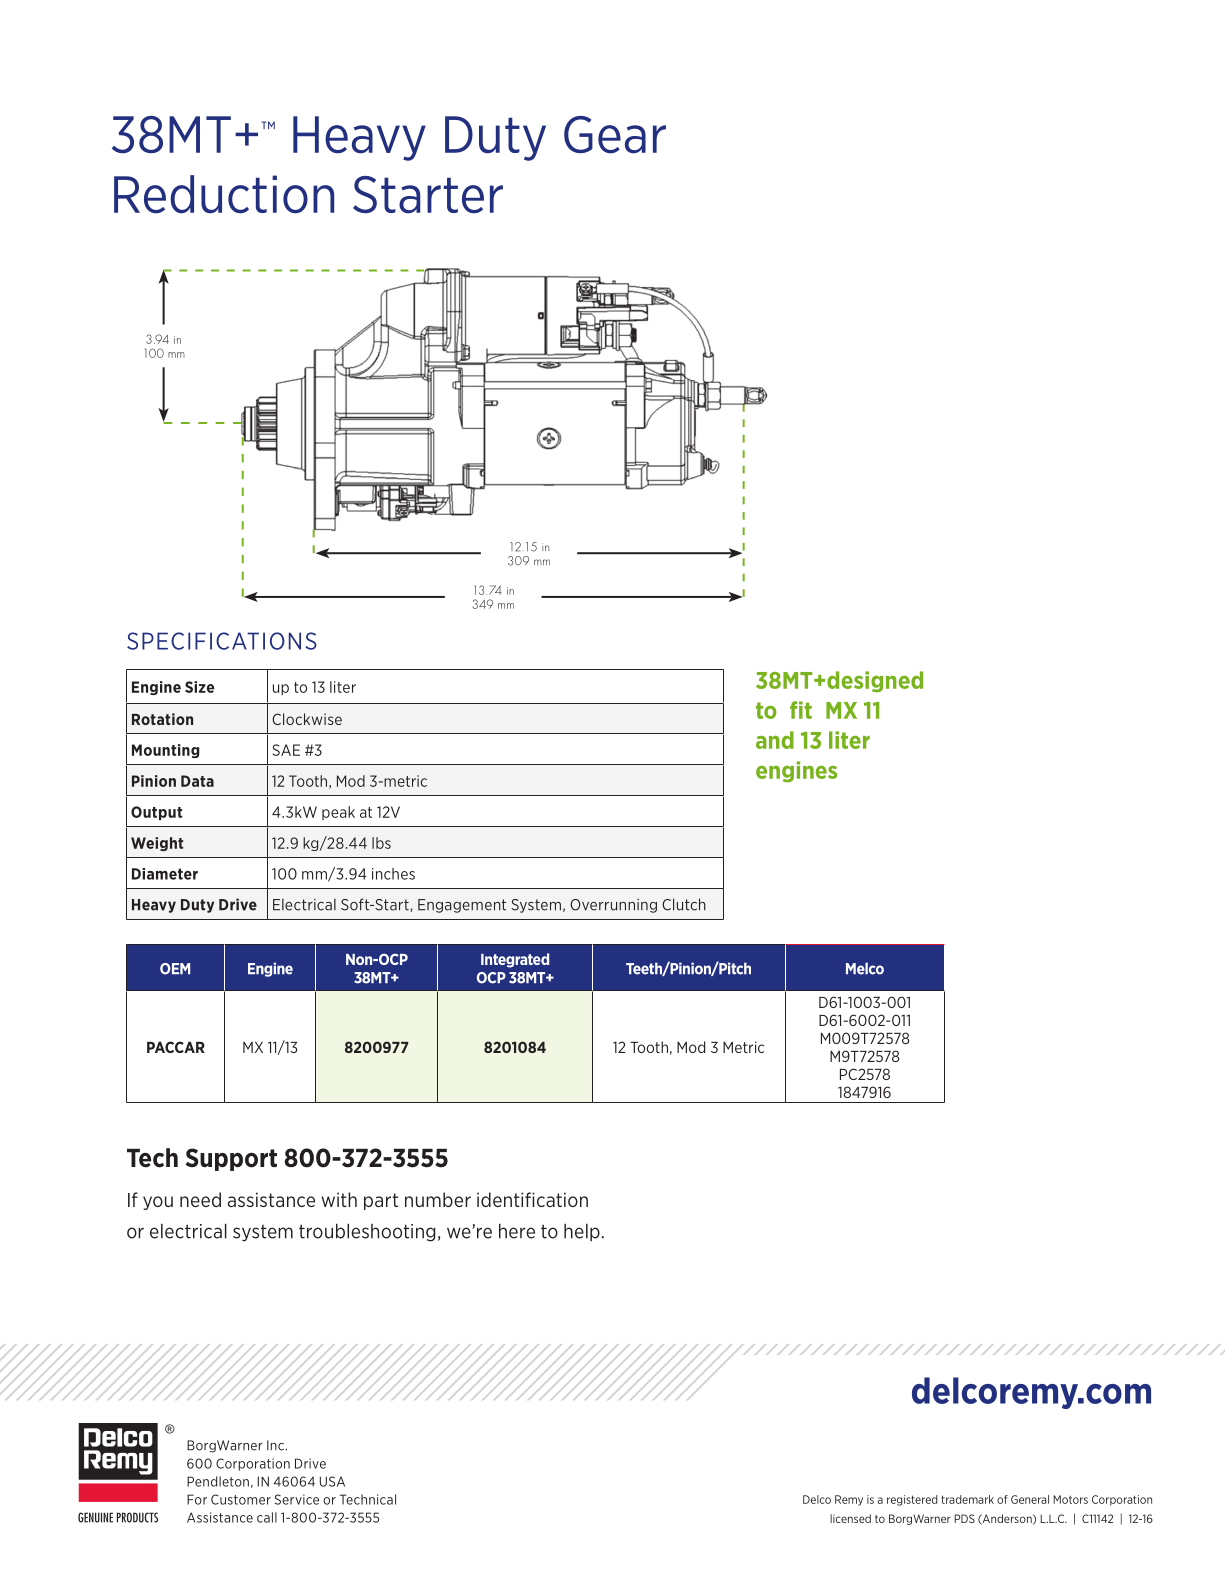 This document has height=1586, width=1225. What do you see at coordinates (241, 1499) in the document?
I see `Customer` at bounding box center [241, 1499].
